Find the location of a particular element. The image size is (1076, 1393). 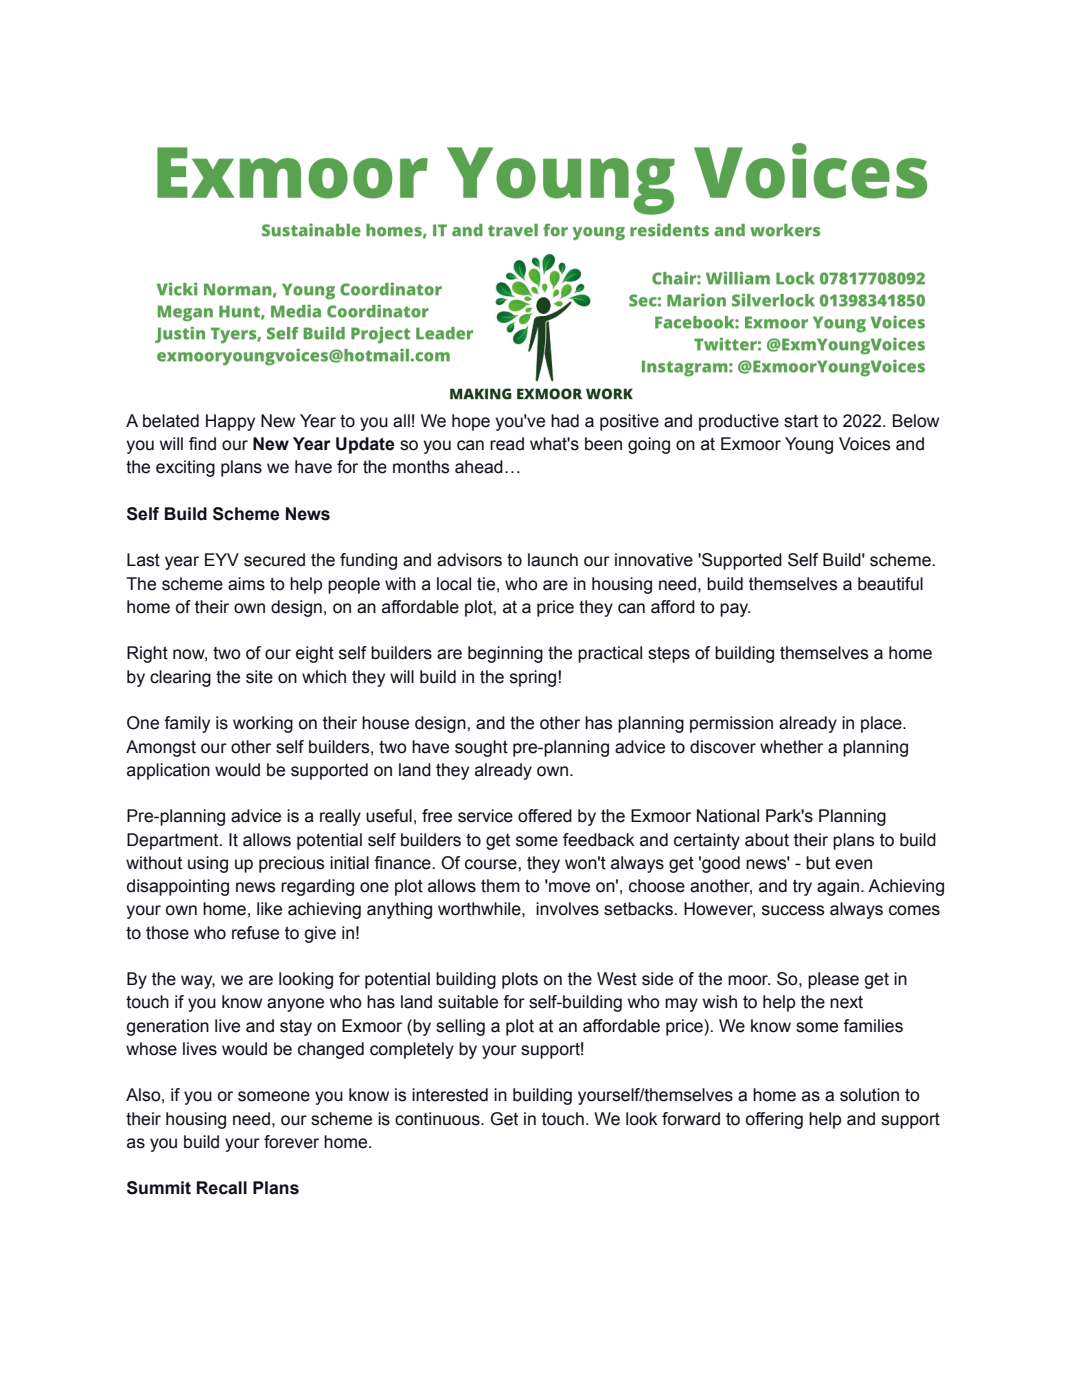

involves is located at coordinates (567, 909).
